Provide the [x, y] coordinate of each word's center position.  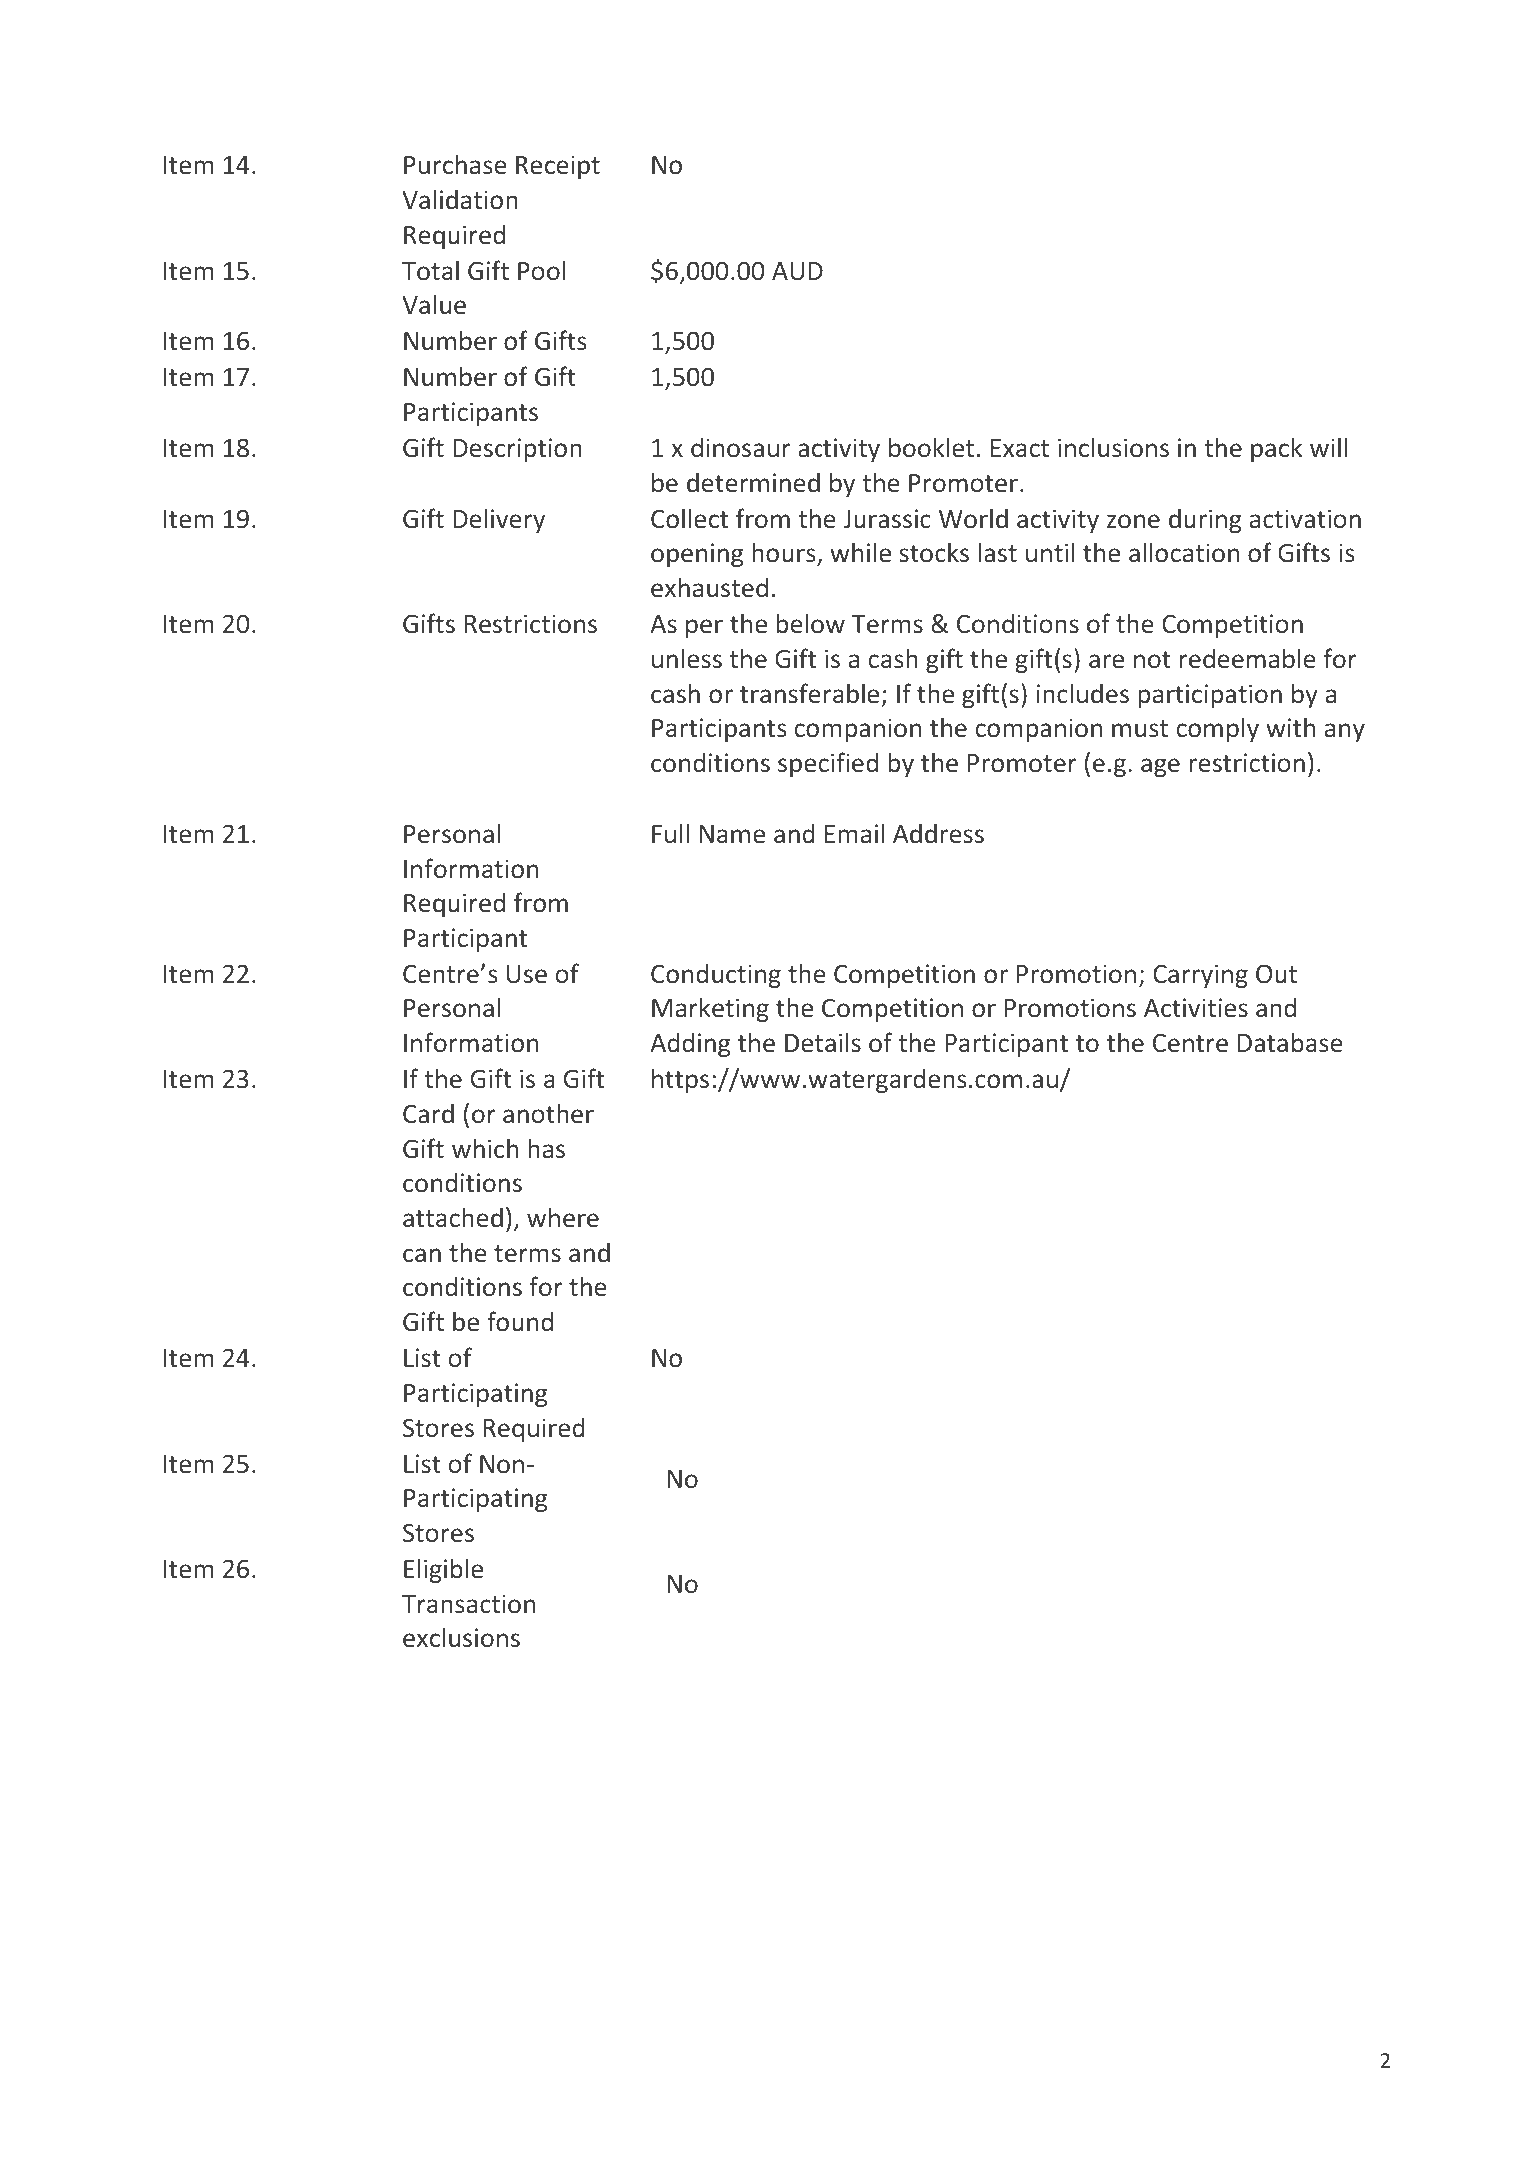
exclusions [461, 1637]
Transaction [468, 1604]
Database [1290, 1042]
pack [1276, 449]
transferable [809, 693]
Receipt [558, 167]
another [548, 1113]
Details [823, 1042]
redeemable [1248, 658]
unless [687, 658]
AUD [797, 271]
